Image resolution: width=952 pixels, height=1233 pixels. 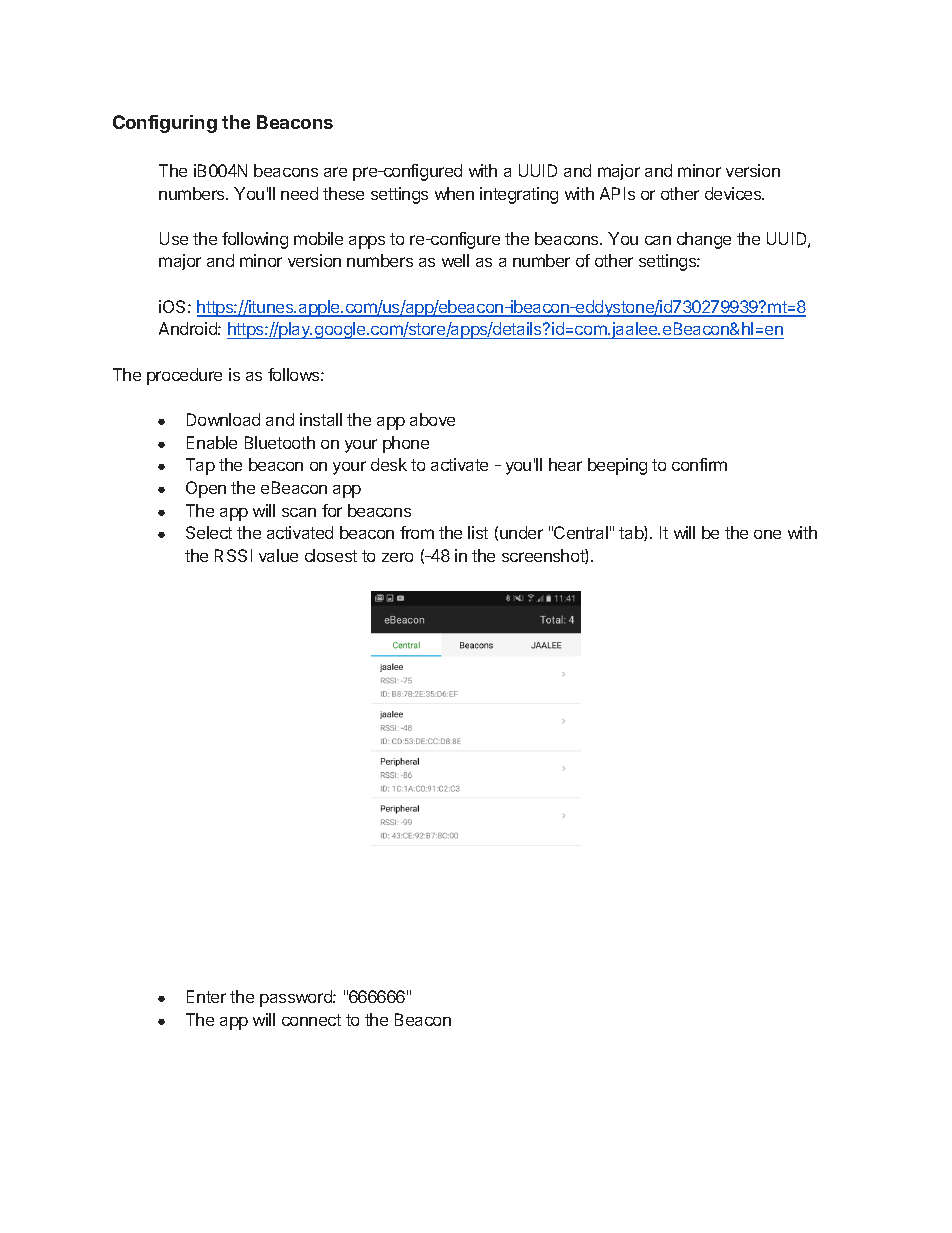 I want to click on above, so click(x=432, y=419).
